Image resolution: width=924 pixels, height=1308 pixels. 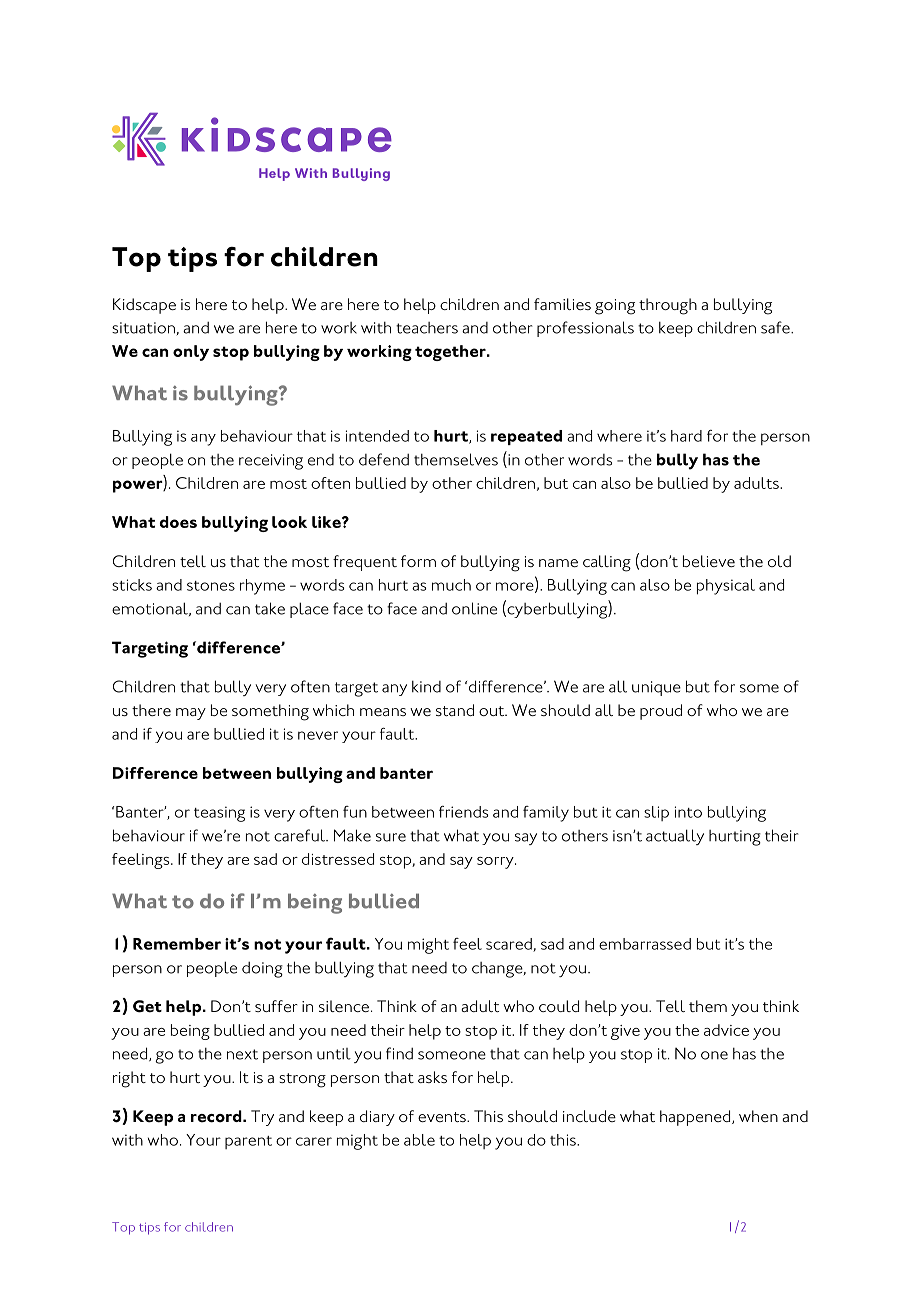 What do you see at coordinates (726, 587) in the screenshot?
I see `physical` at bounding box center [726, 587].
